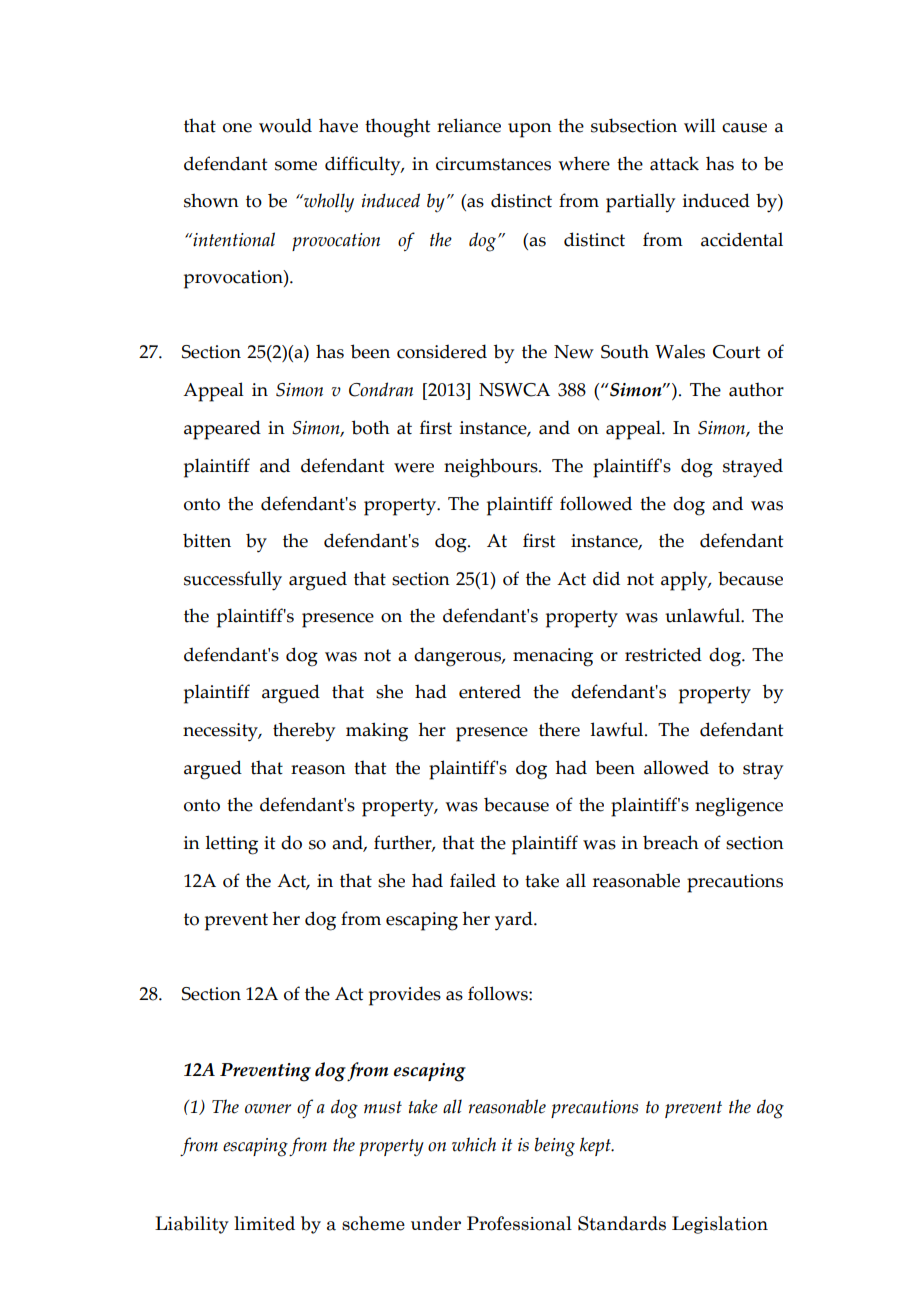 The width and height of the screenshot is (924, 1308). Describe the element at coordinates (493, 164) in the screenshot. I see `circumstances` at that location.
